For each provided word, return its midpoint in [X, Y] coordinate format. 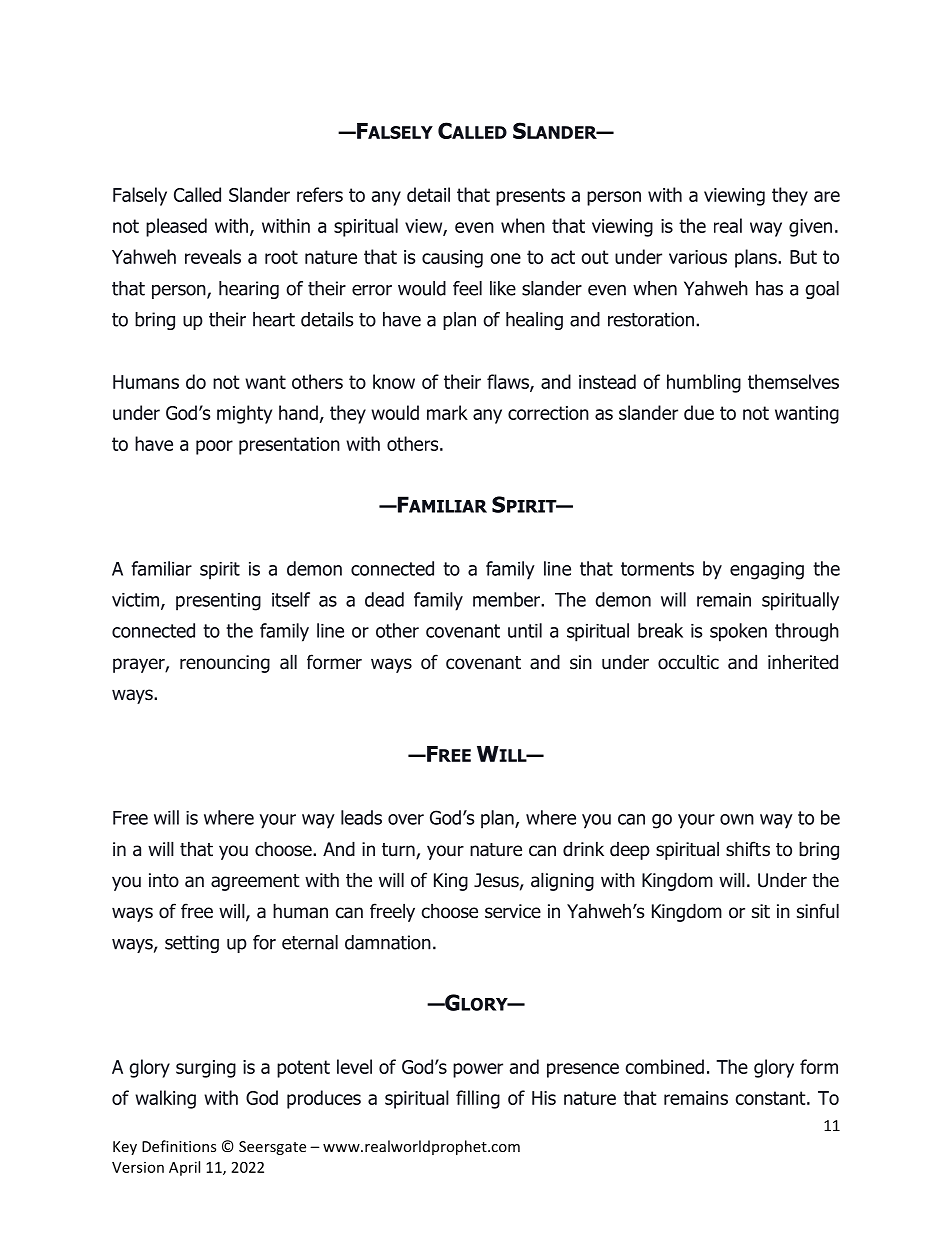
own [737, 819]
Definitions [179, 1146]
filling [478, 1099]
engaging [767, 571]
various [698, 257]
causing [452, 259]
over [406, 819]
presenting [218, 602]
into [164, 880]
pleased [176, 227]
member [507, 599]
